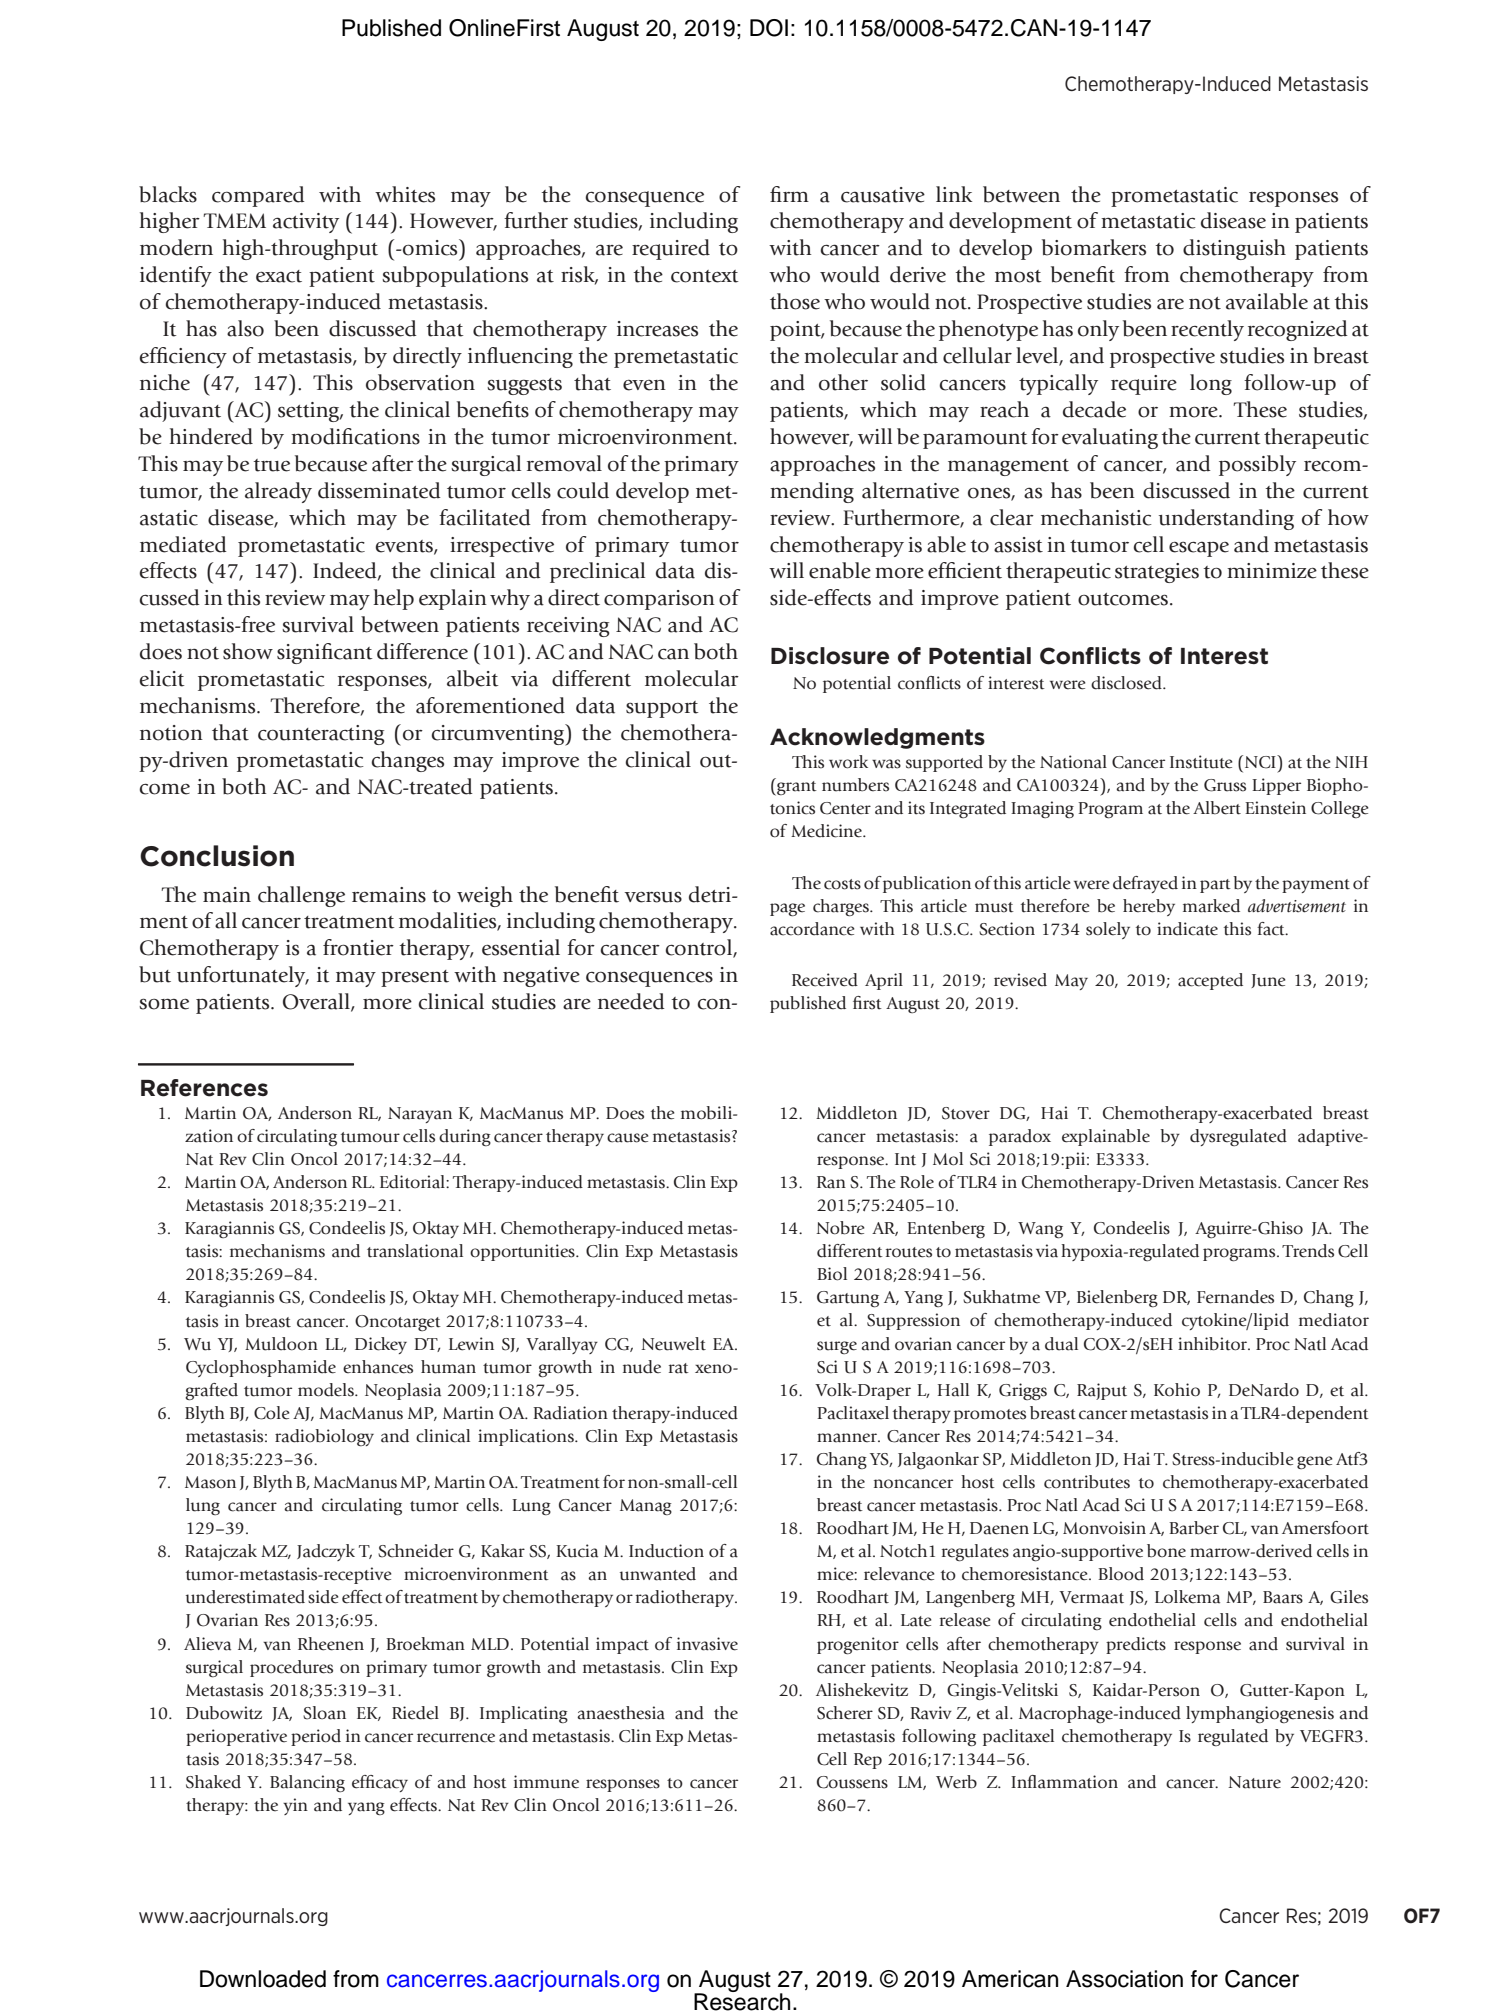 This screenshot has height=2015, width=1505. What do you see at coordinates (263, 1979) in the screenshot?
I see `Downloaded` at bounding box center [263, 1979].
